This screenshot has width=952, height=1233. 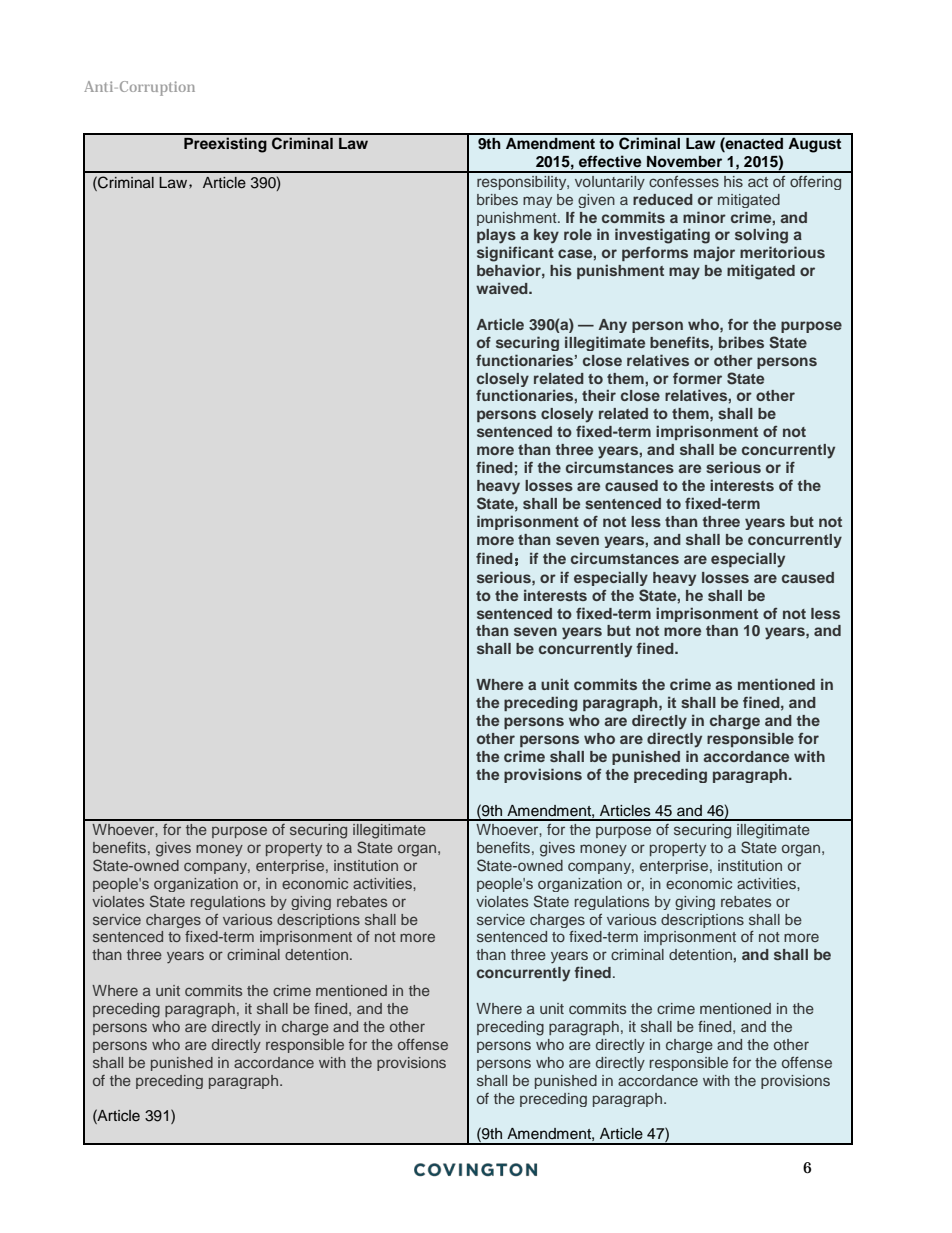 I want to click on solving, so click(x=761, y=236).
